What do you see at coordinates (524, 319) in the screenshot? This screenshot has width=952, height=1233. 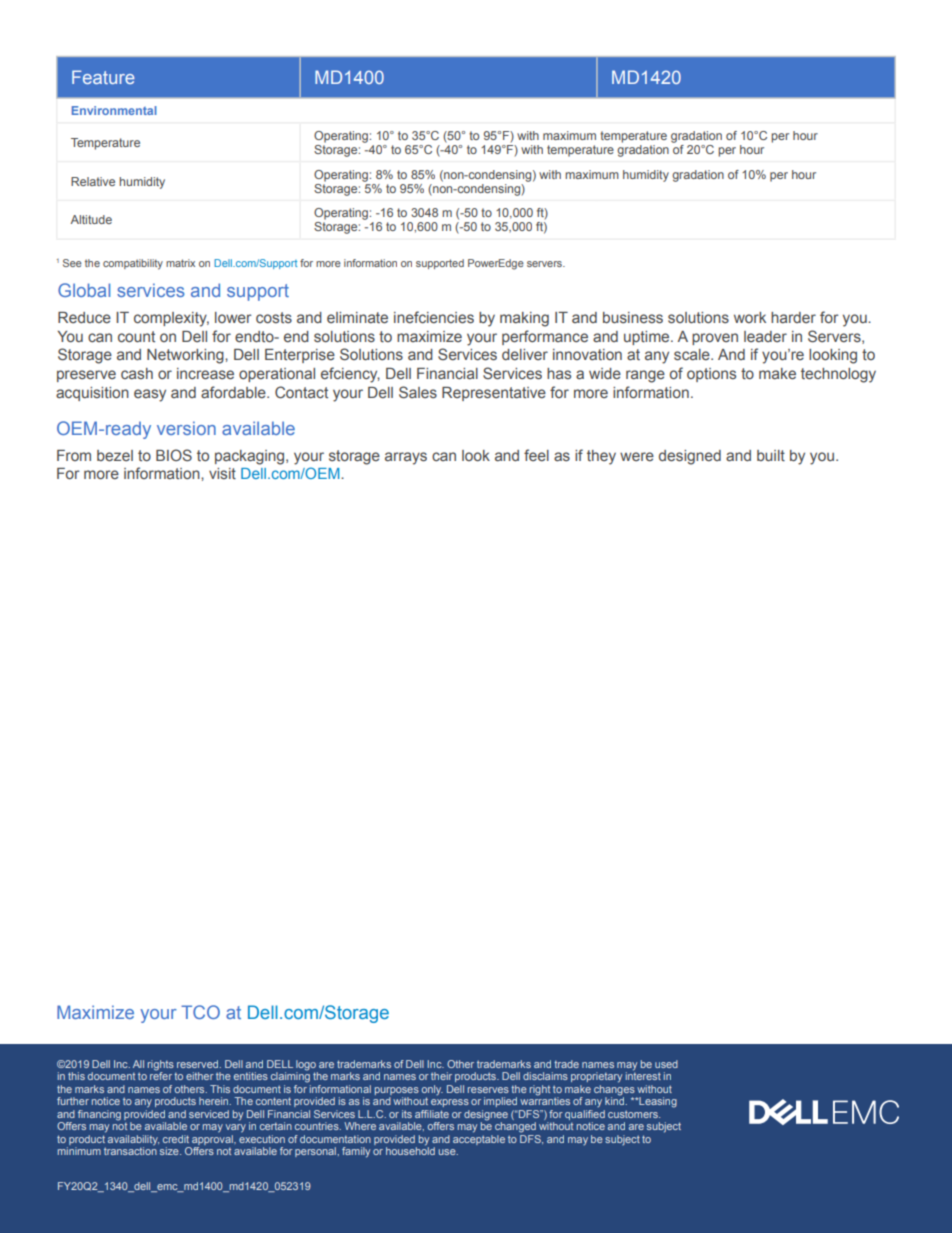 I see `making` at bounding box center [524, 319].
